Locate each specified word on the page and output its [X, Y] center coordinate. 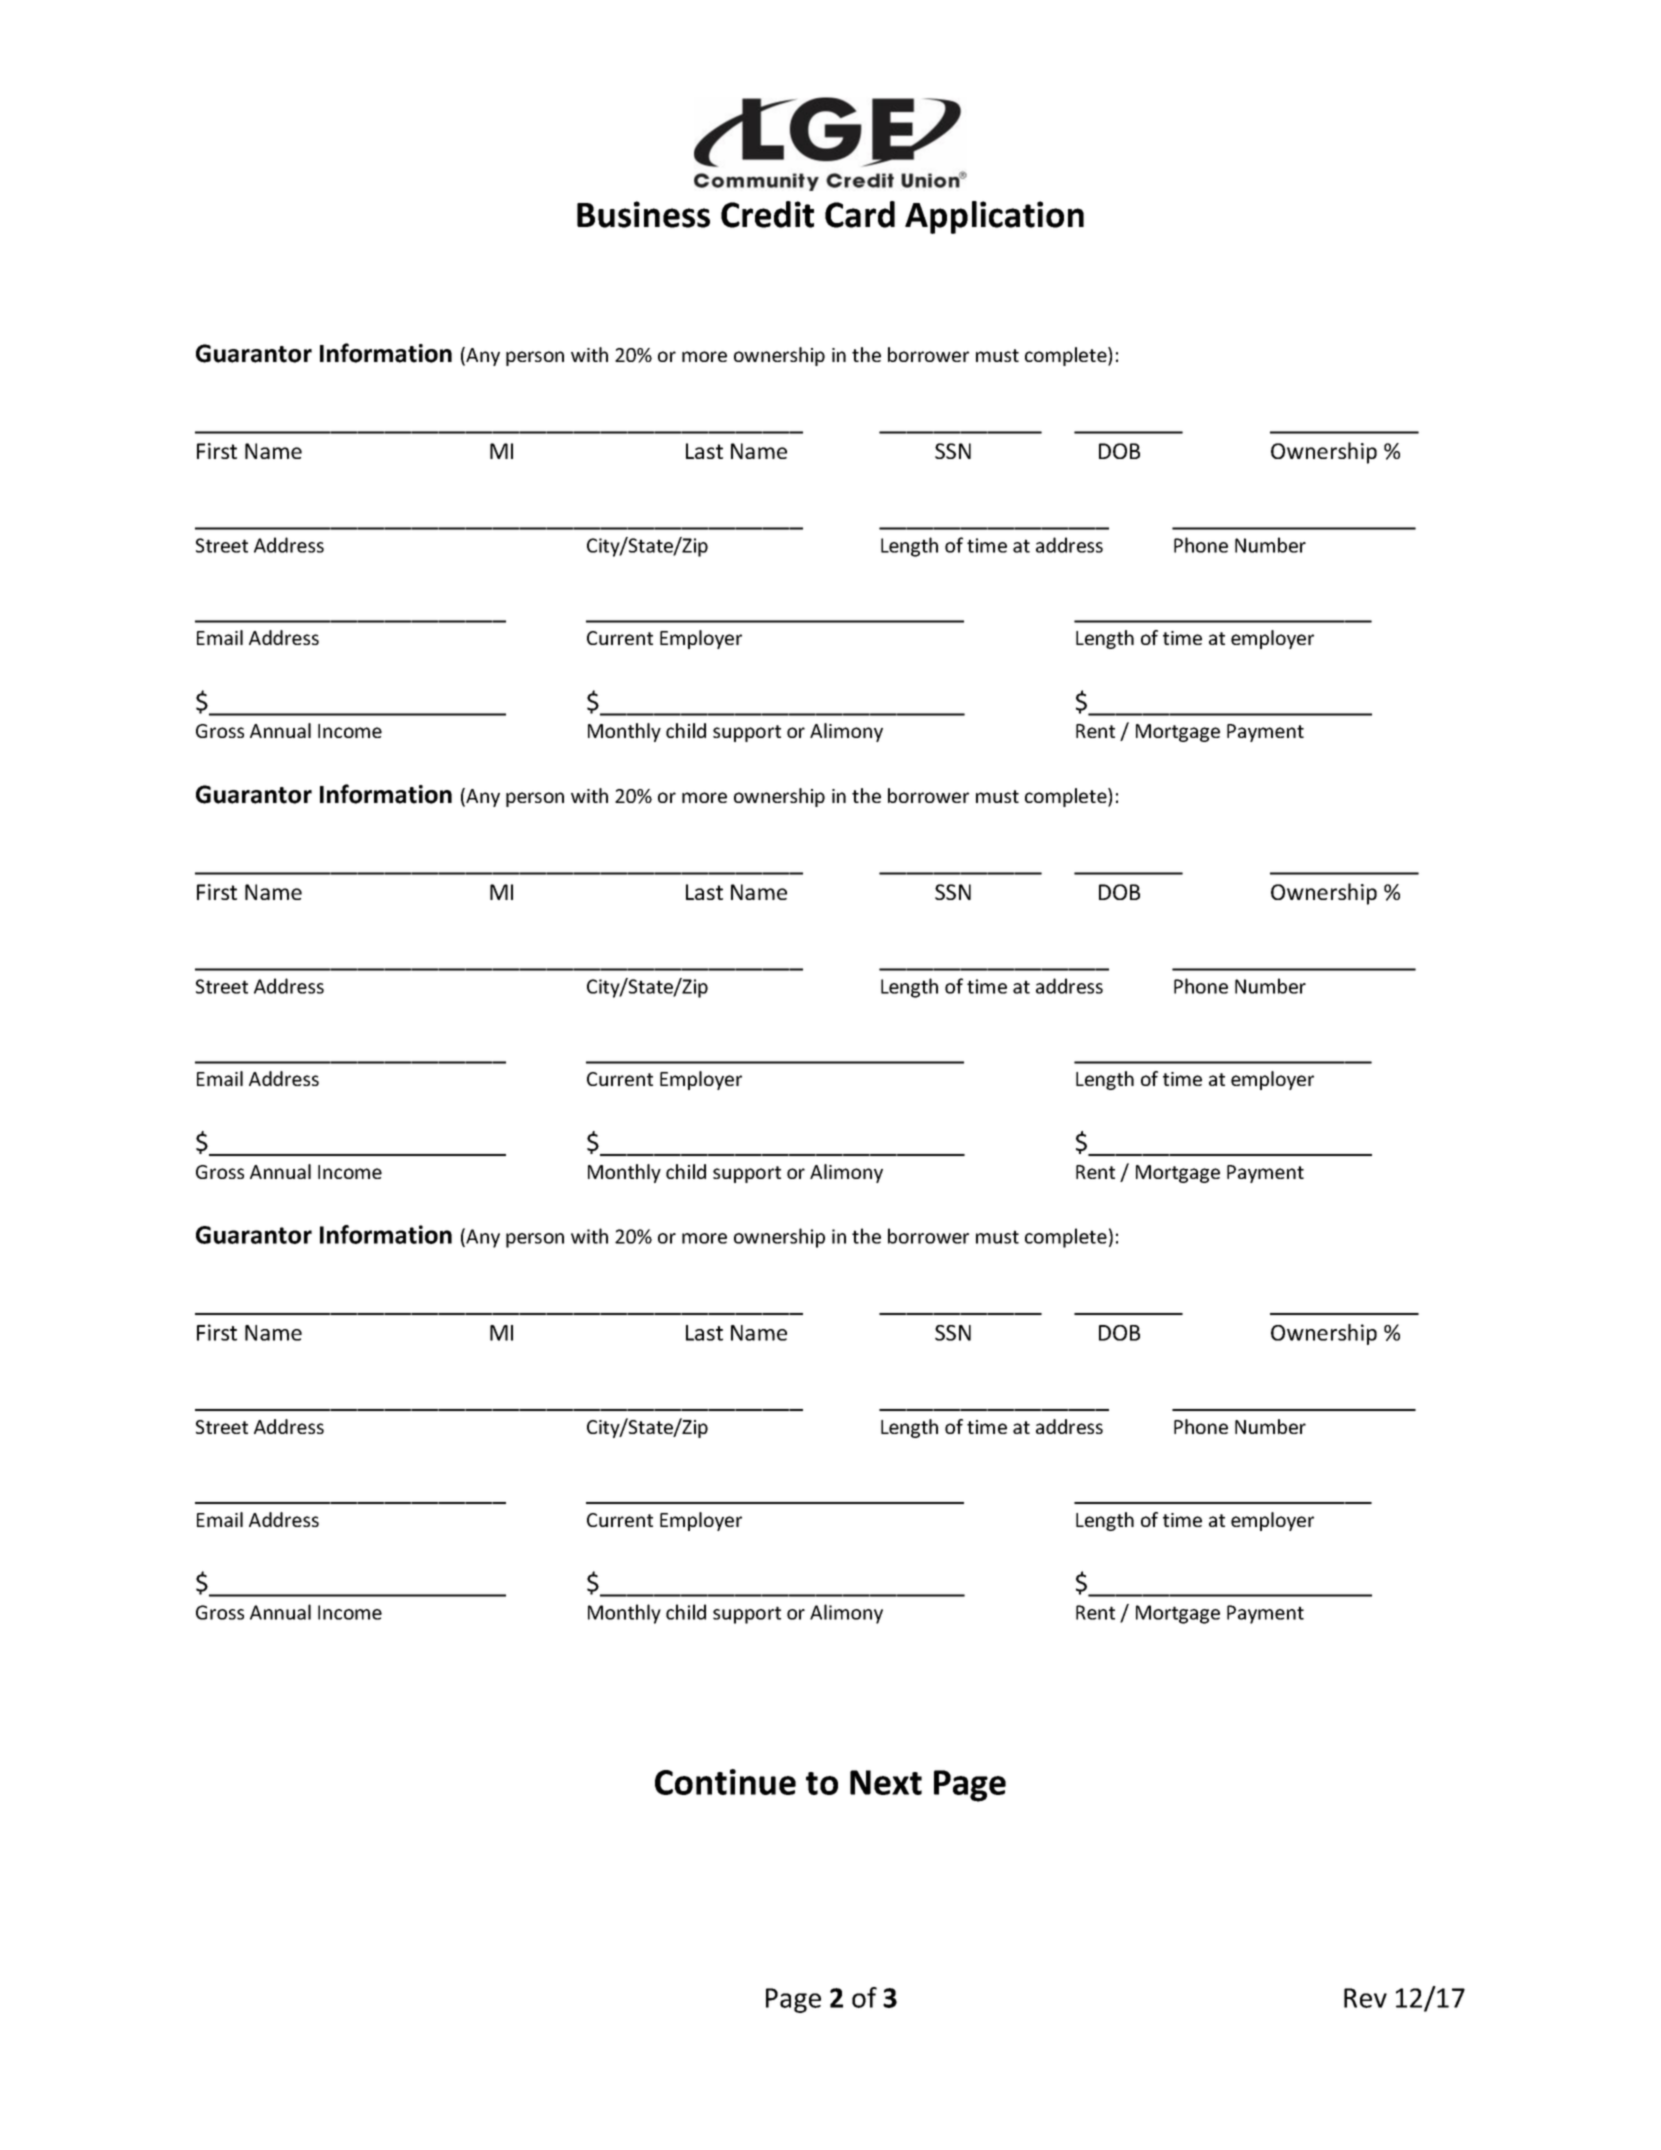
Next [886, 1782]
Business [643, 214]
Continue [725, 1782]
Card [860, 214]
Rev [1365, 1998]
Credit [767, 214]
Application [994, 217]
